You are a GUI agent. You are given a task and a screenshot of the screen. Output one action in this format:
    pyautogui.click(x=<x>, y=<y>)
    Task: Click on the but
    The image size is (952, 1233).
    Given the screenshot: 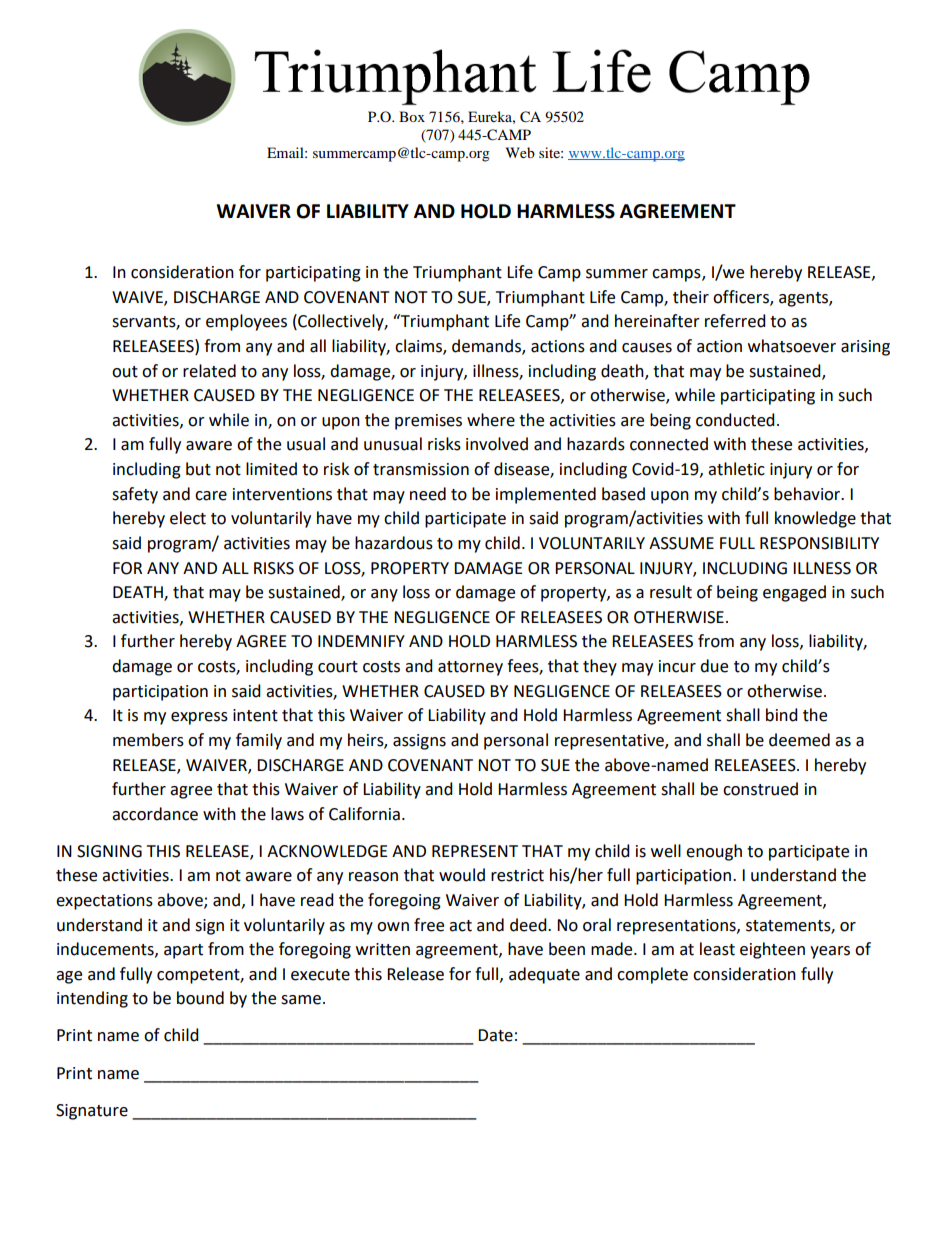 What is the action you would take?
    pyautogui.click(x=198, y=469)
